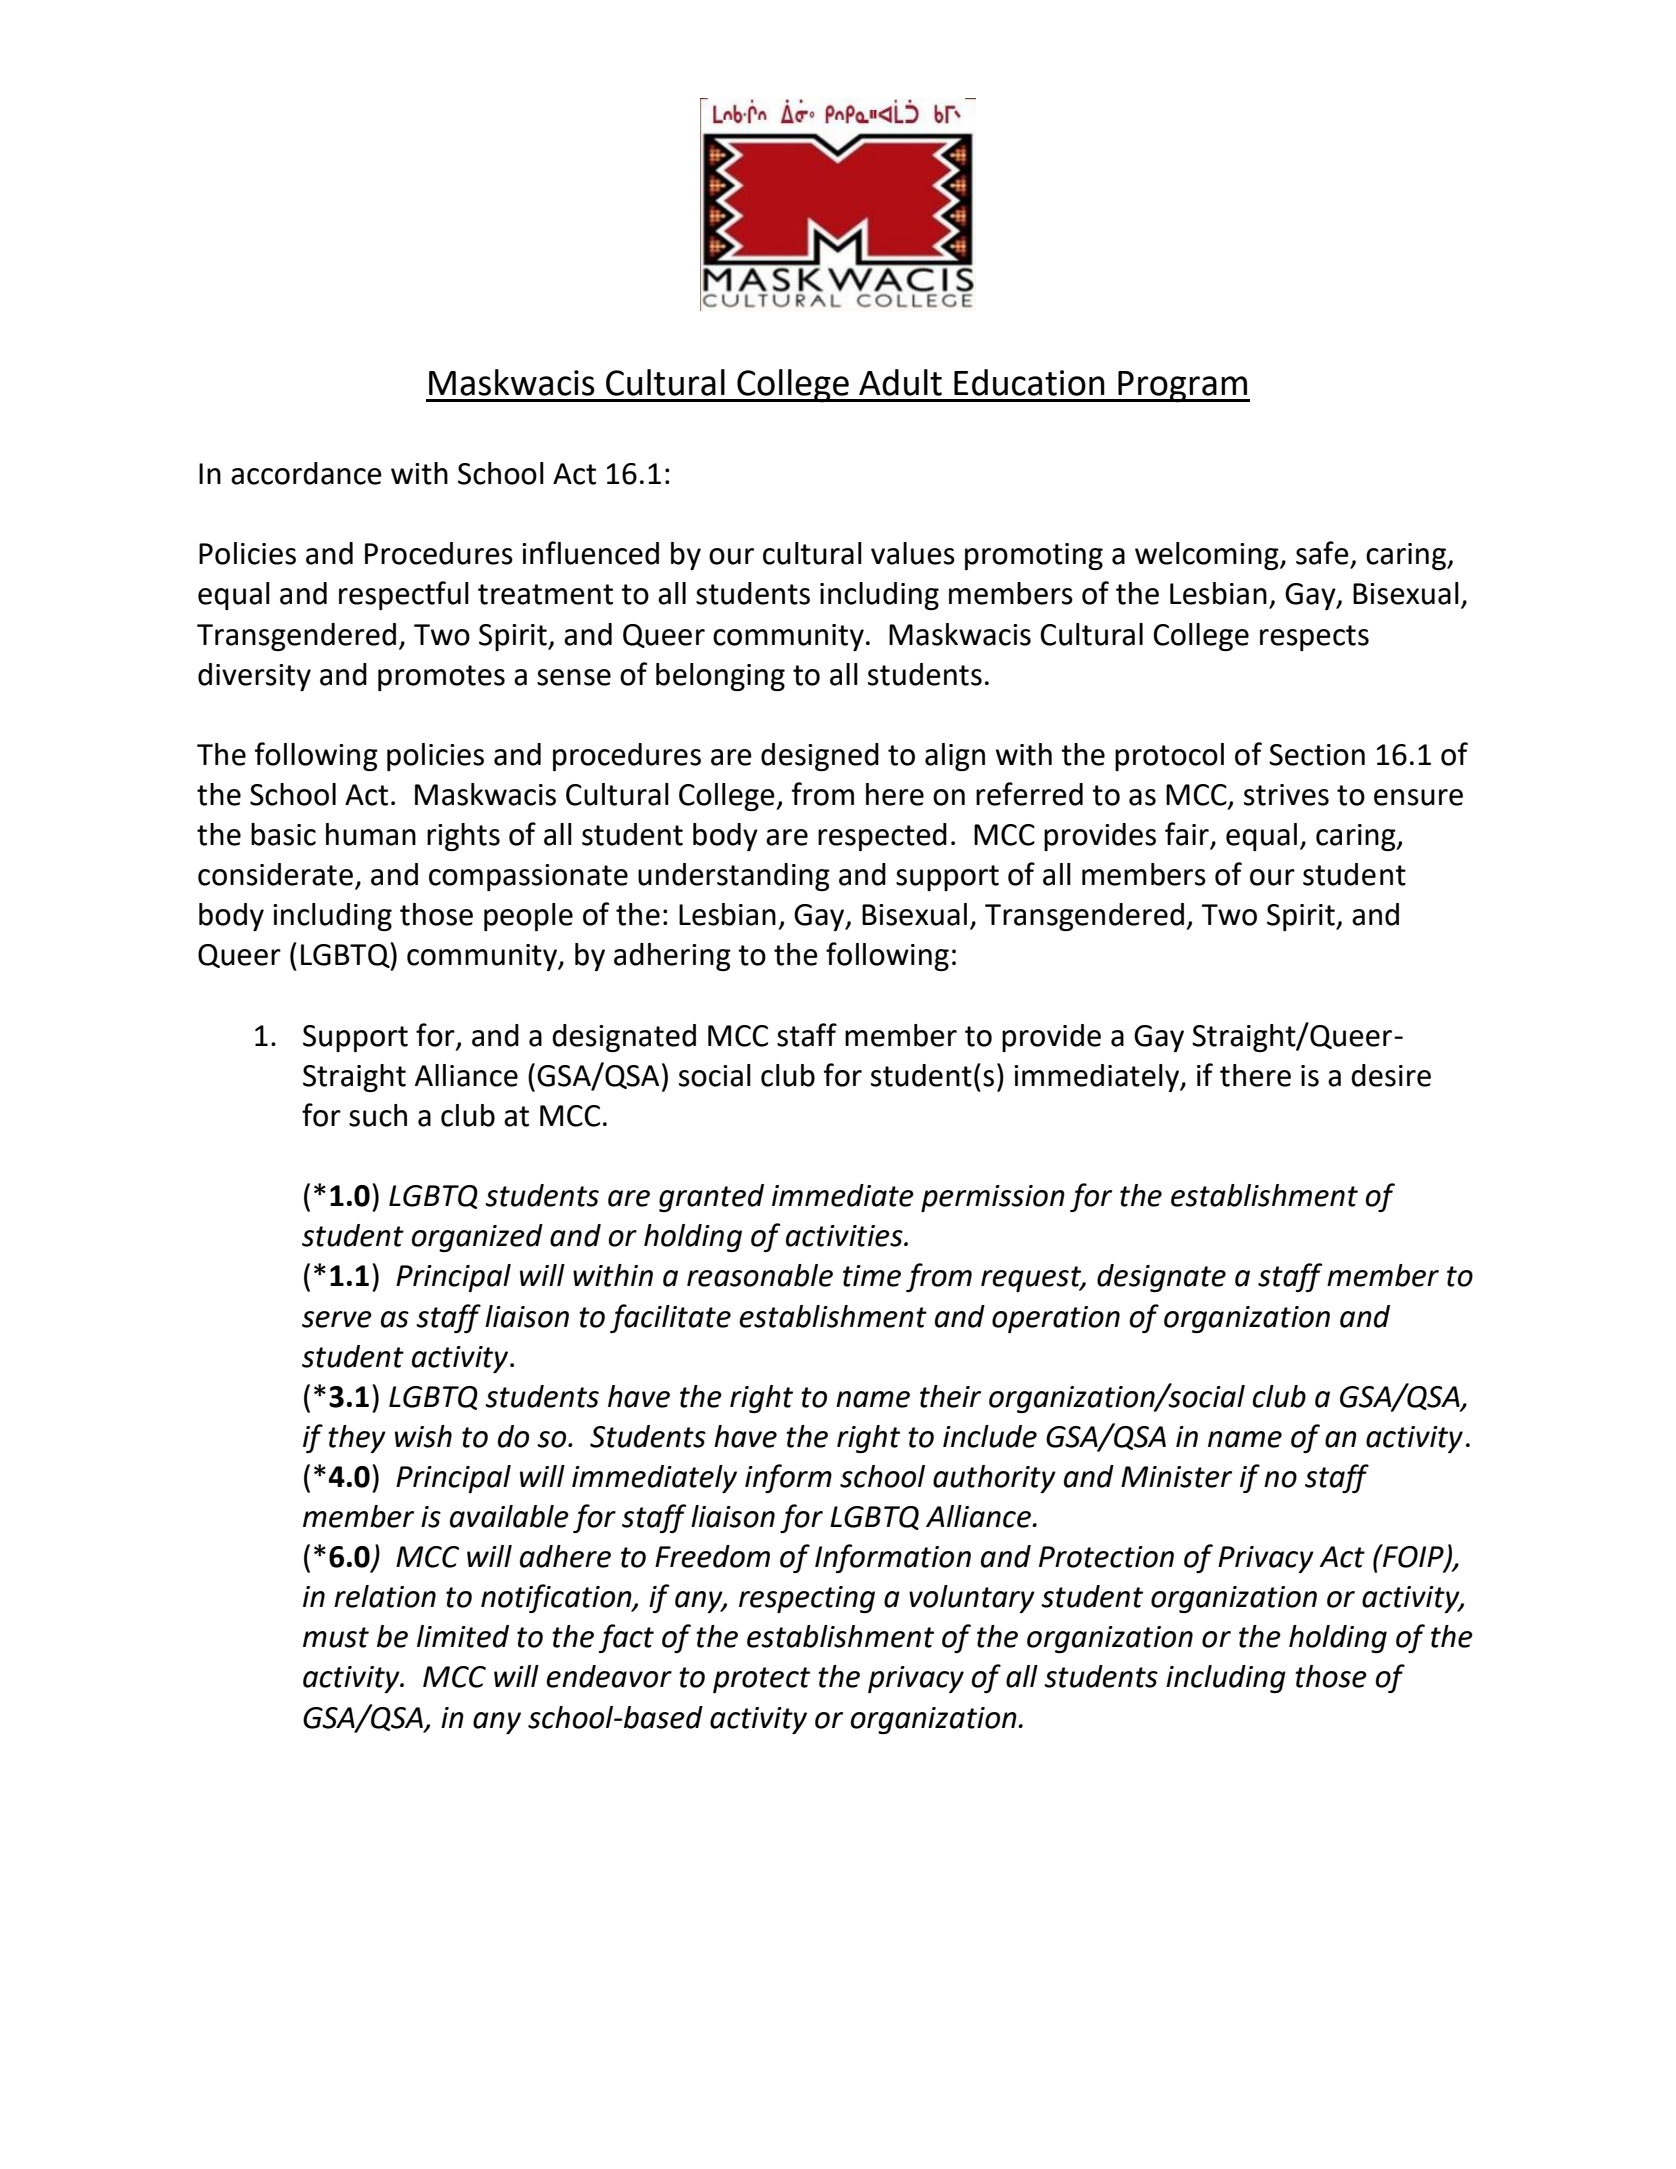 Image resolution: width=1676 pixels, height=2169 pixels. What do you see at coordinates (1183, 387) in the page?
I see `Program` at bounding box center [1183, 387].
